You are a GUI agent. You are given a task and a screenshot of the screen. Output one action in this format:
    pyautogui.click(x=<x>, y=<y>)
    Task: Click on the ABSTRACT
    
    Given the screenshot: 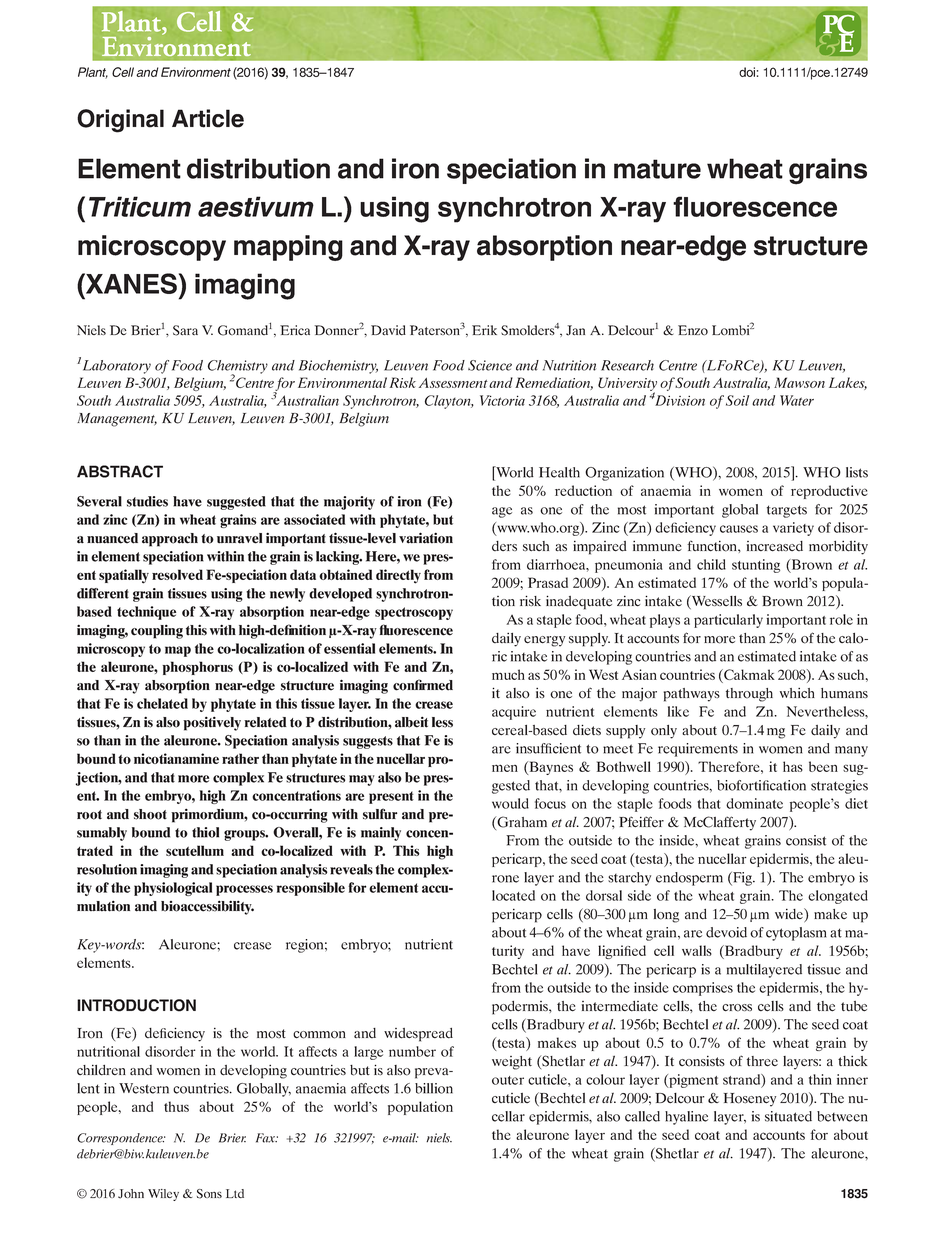 What is the action you would take?
    pyautogui.click(x=120, y=471)
